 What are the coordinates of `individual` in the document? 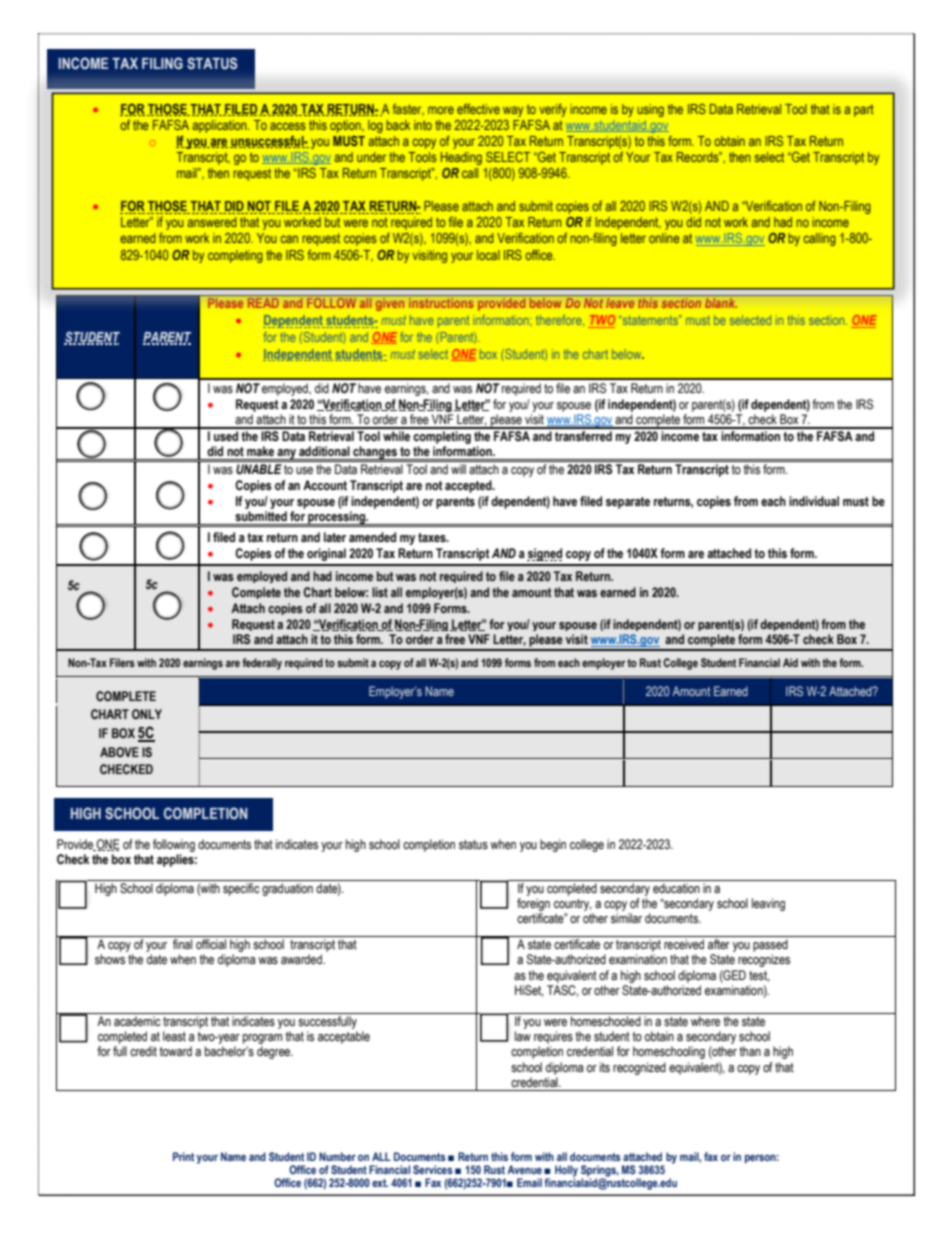 It's located at (814, 501).
